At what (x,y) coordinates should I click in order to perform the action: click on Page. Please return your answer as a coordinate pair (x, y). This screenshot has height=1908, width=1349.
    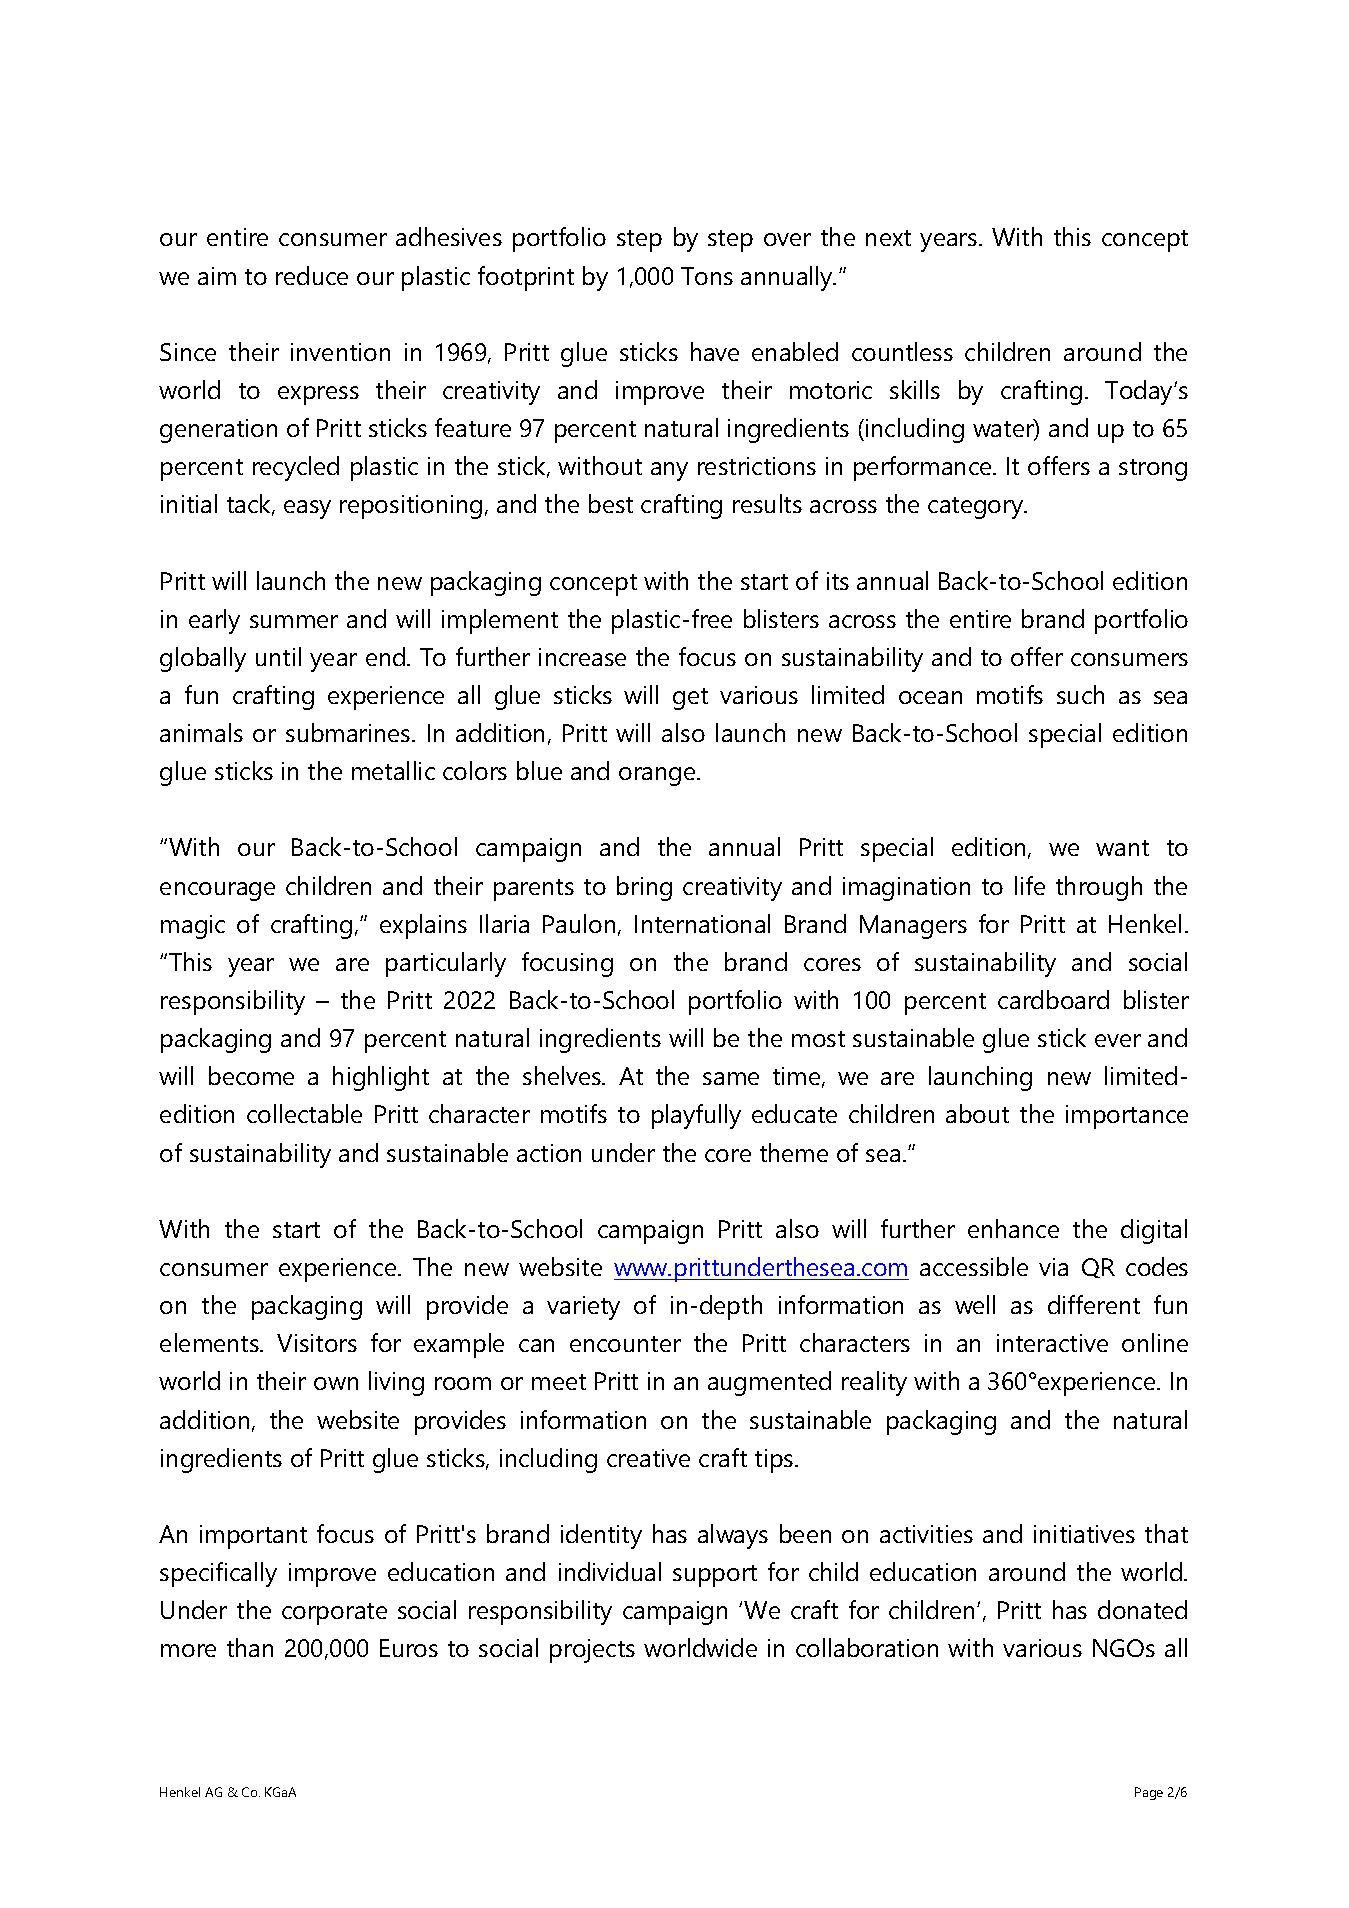
    Looking at the image, I should click on (1149, 1793).
